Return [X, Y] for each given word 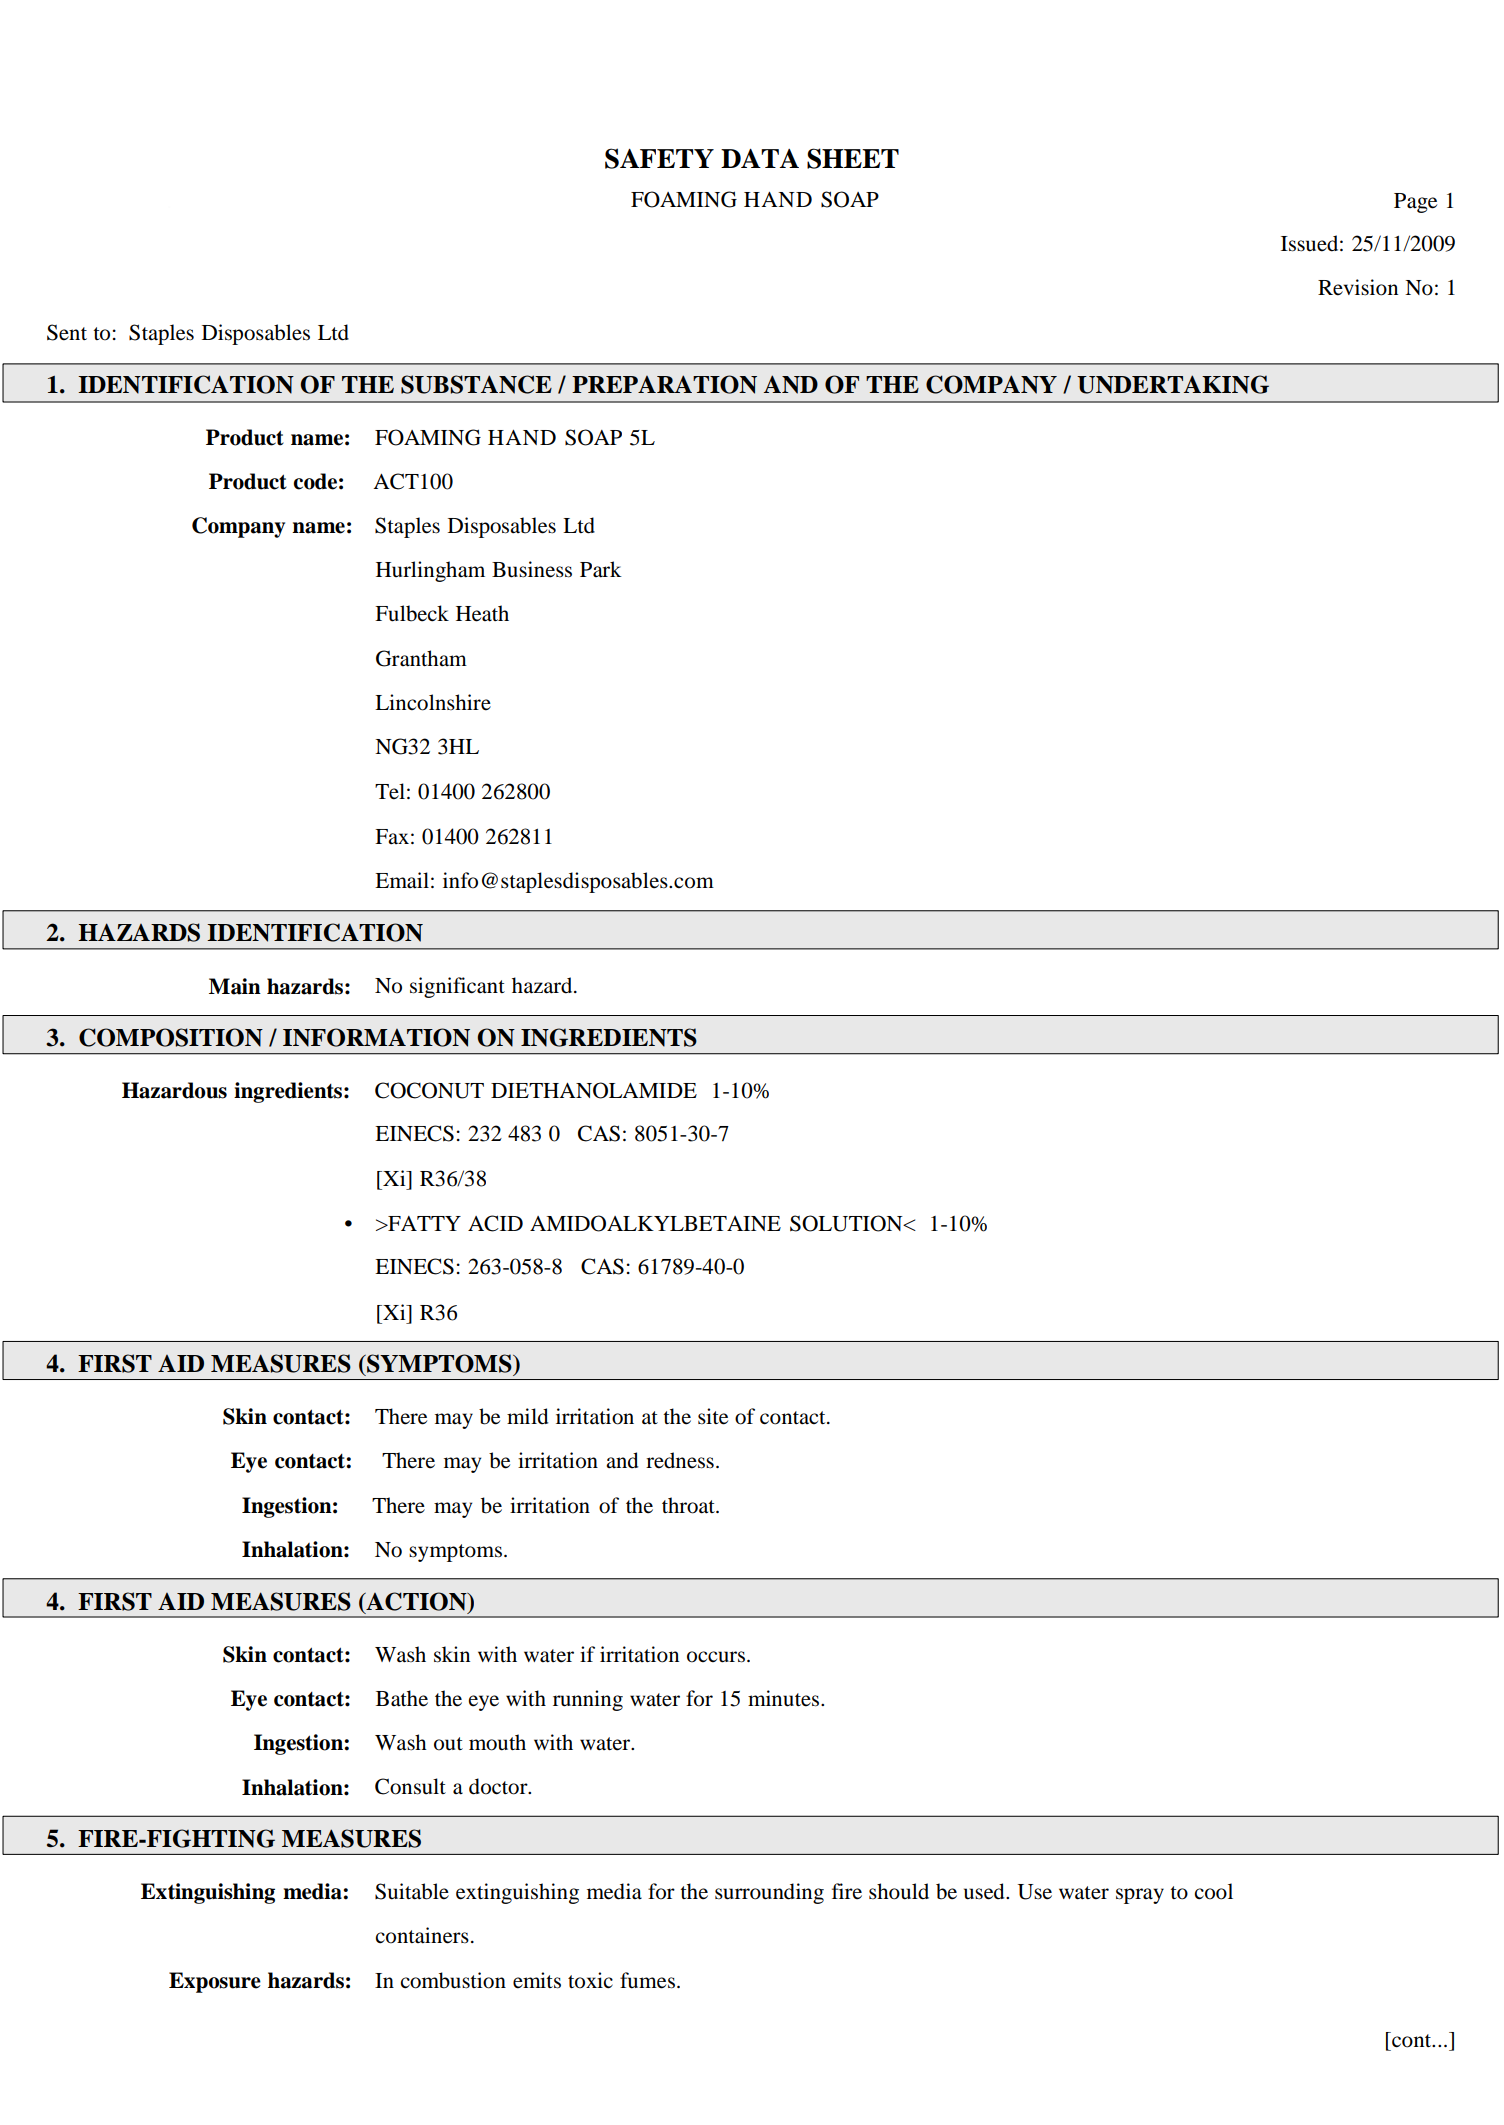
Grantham [421, 658]
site [713, 1416]
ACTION [416, 1602]
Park [601, 569]
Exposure [215, 1982]
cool [1214, 1891]
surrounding [769, 1893]
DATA [760, 158]
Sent [67, 332]
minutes [785, 1698]
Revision [1358, 287]
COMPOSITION [171, 1037]
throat [689, 1505]
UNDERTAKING [1173, 384]
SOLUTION [847, 1223]
